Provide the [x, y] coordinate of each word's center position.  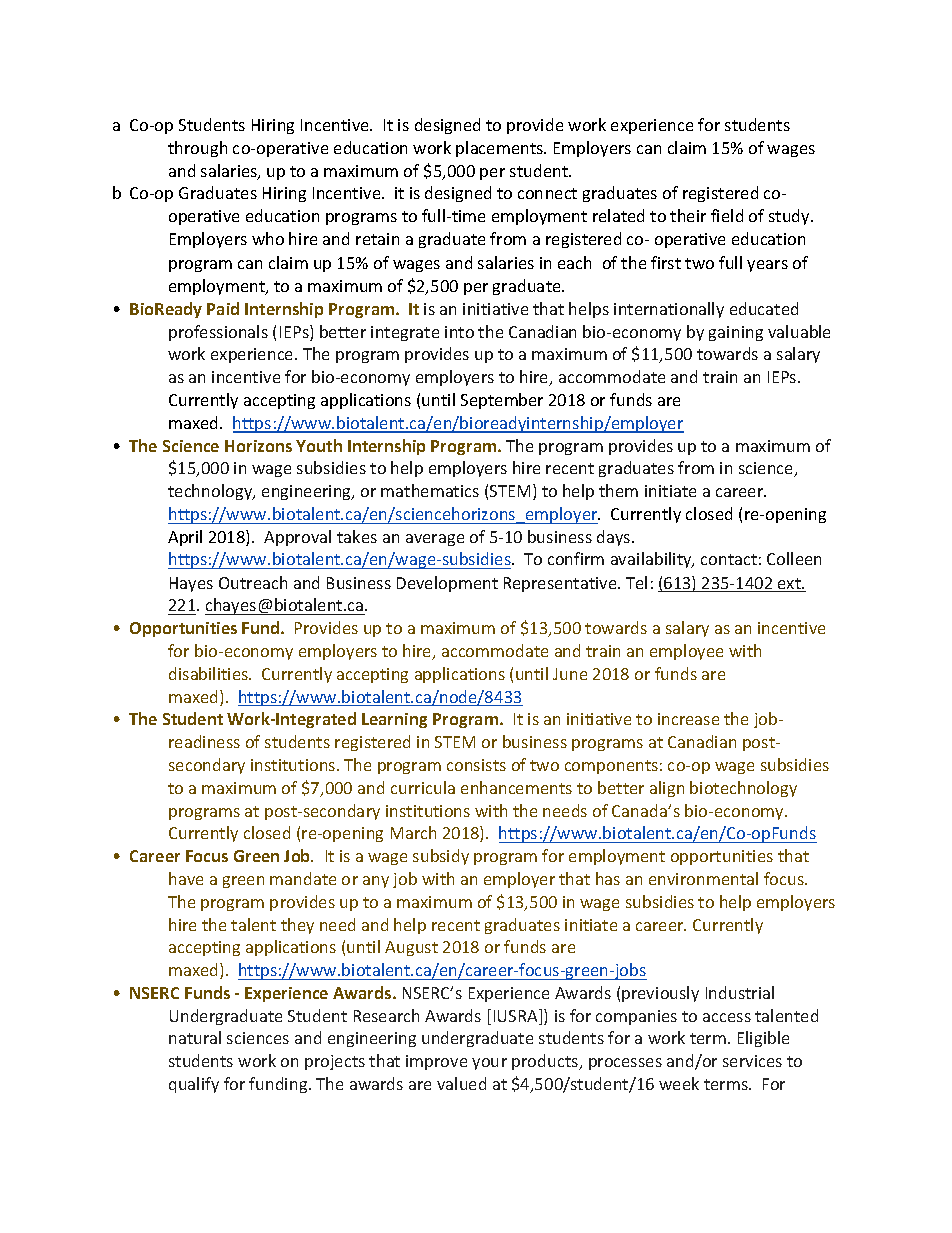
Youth [319, 445]
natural [195, 1037]
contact [729, 559]
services [752, 1061]
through [197, 149]
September [502, 401]
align [667, 789]
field [727, 215]
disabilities [210, 673]
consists [476, 765]
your [489, 1064]
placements [501, 149]
